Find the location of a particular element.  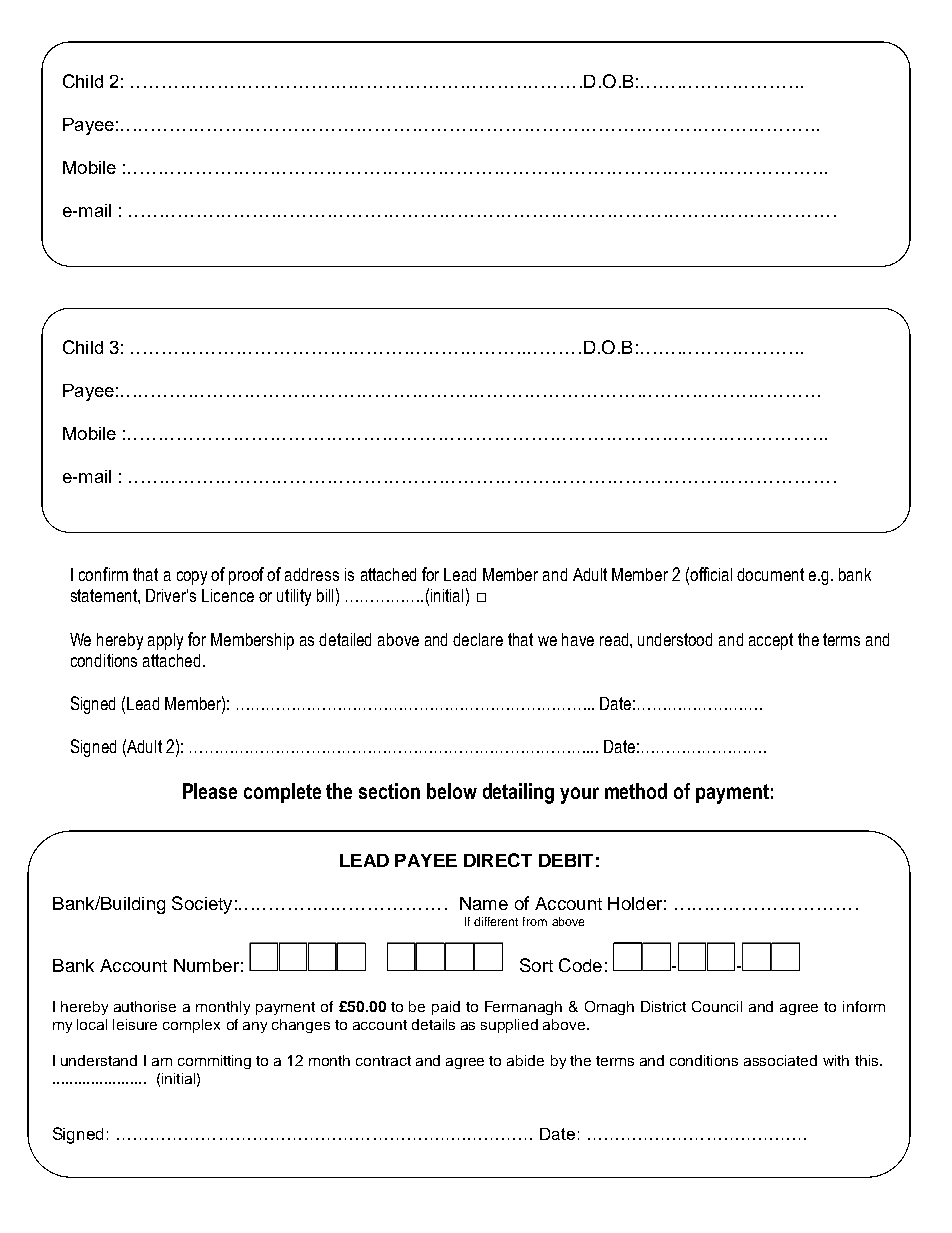

committing is located at coordinates (214, 1062).
